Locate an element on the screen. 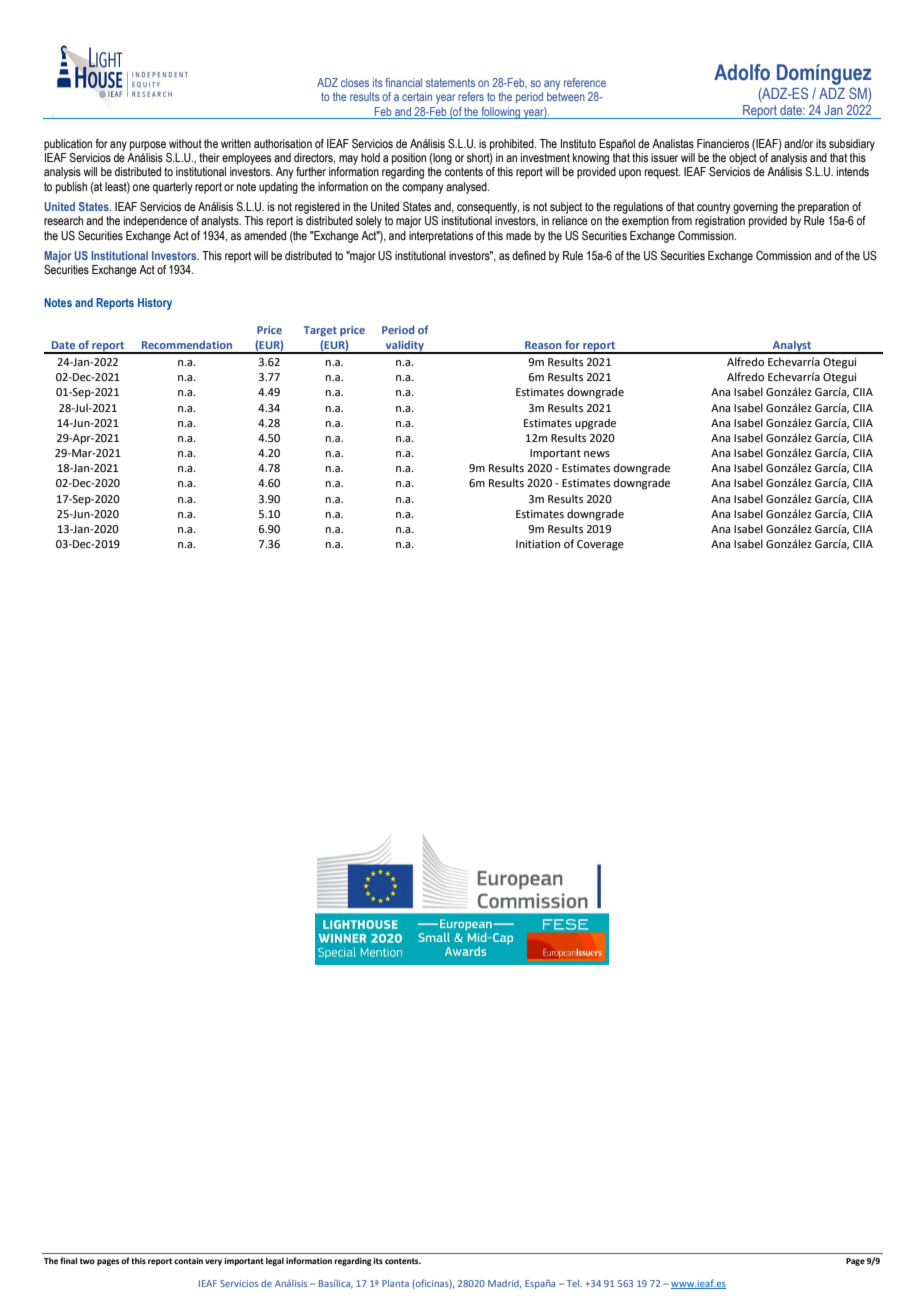  History is located at coordinates (155, 304).
